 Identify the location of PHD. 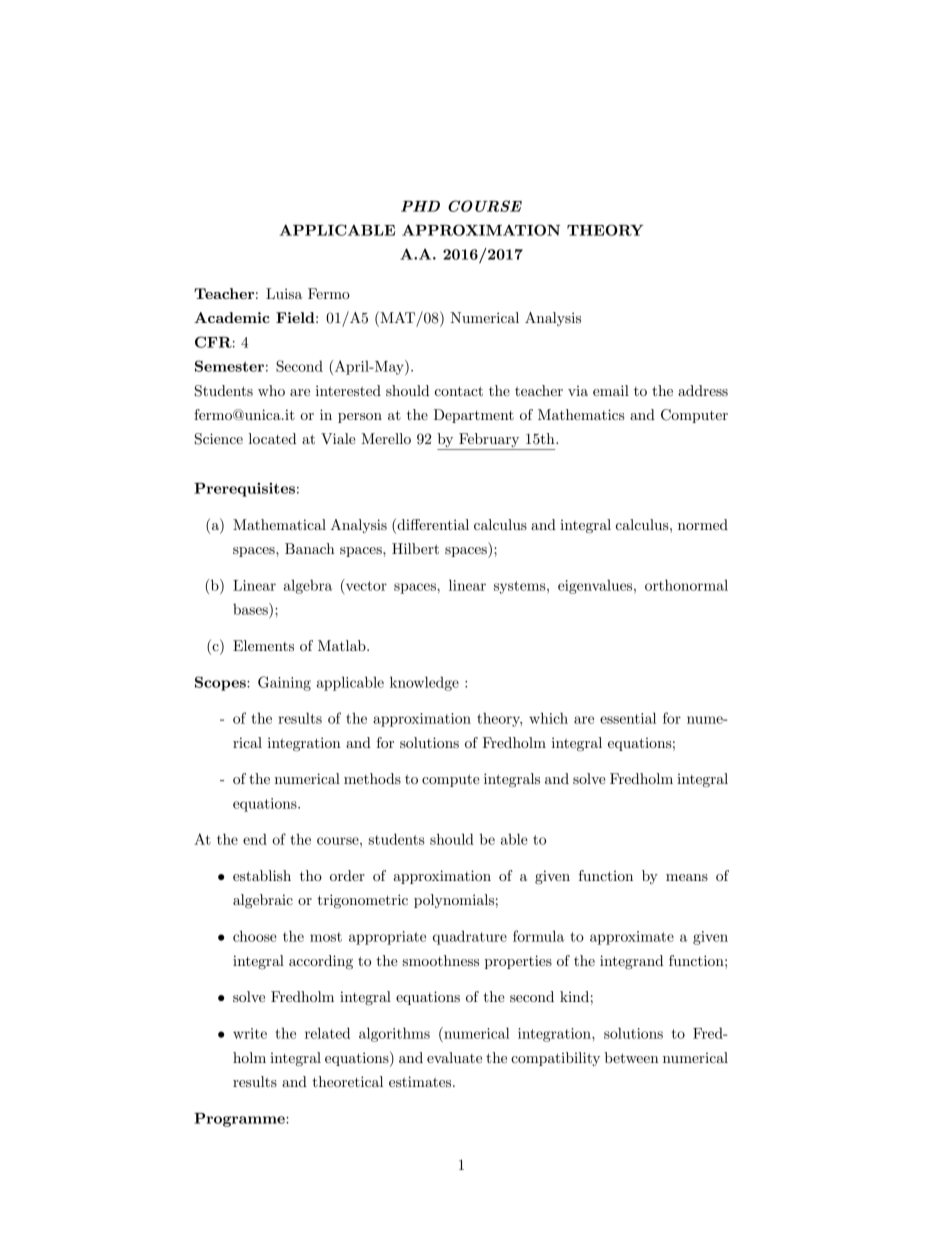
(420, 206).
